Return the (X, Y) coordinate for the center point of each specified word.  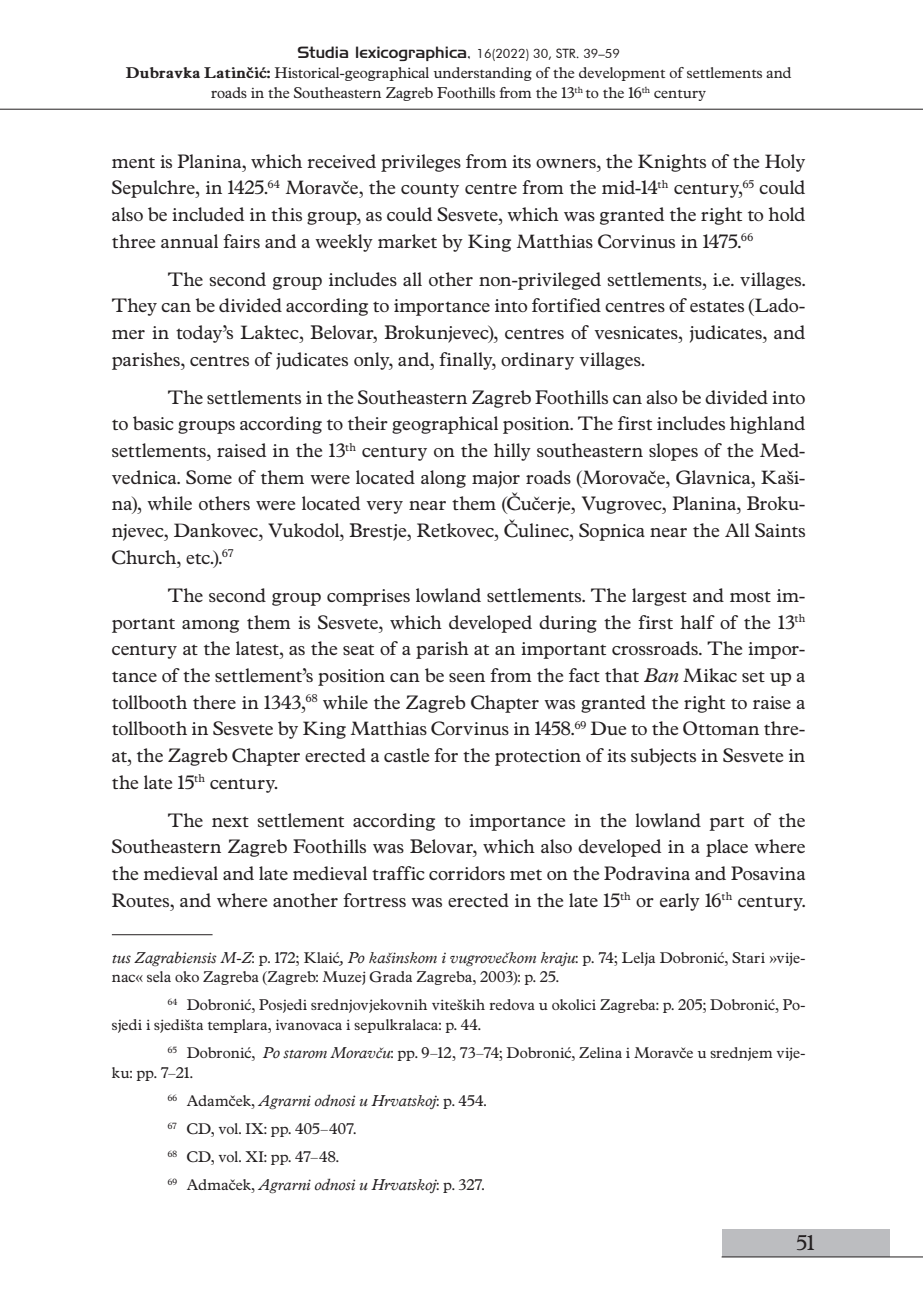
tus (121, 959)
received (341, 161)
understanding (482, 74)
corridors (467, 873)
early (680, 902)
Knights (672, 163)
